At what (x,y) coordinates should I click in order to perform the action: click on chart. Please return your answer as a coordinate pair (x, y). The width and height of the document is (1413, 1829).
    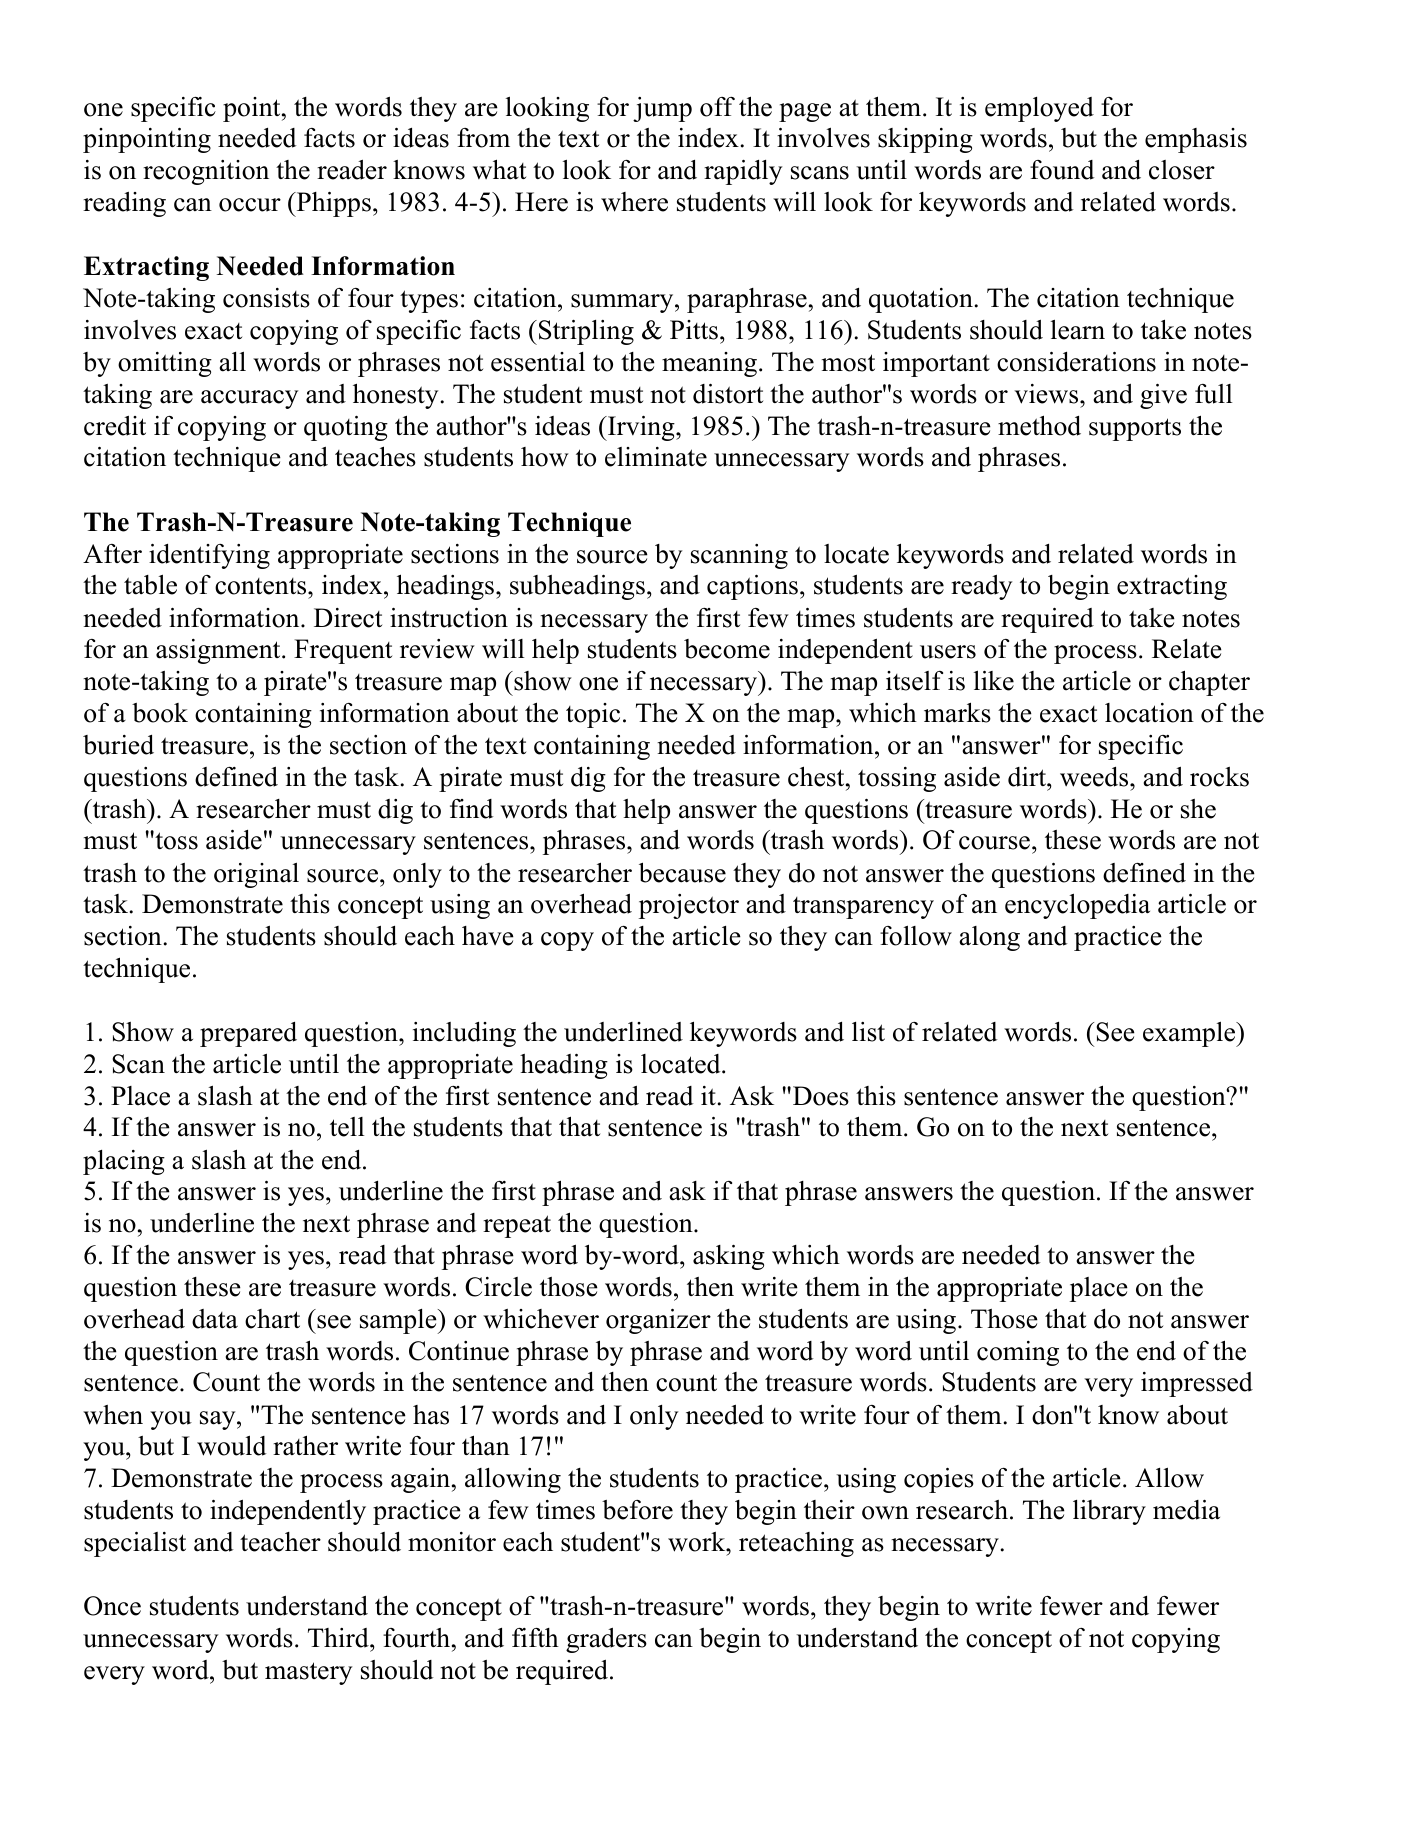
    Looking at the image, I should click on (272, 1319).
